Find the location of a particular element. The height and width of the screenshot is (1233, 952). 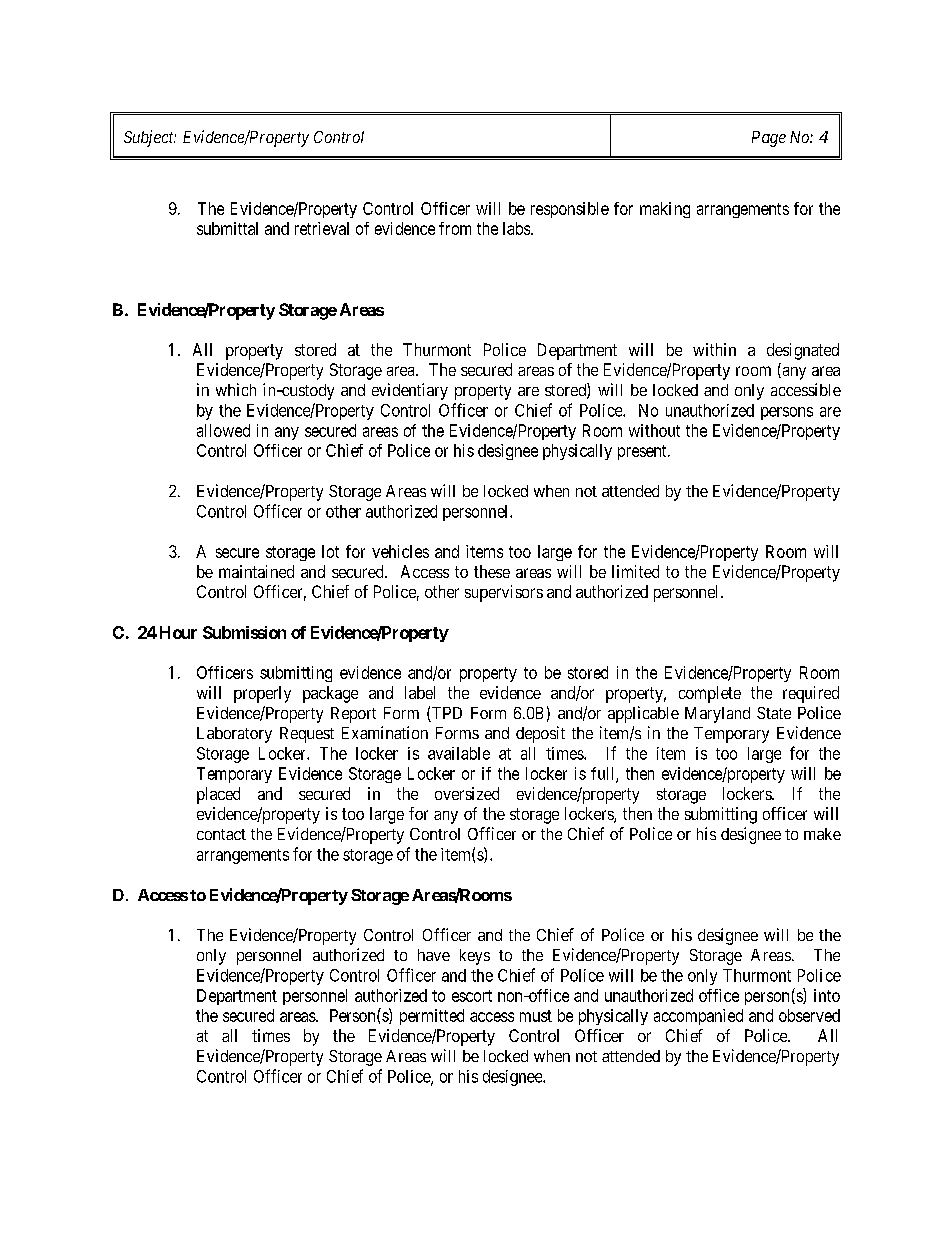

label is located at coordinates (420, 692).
